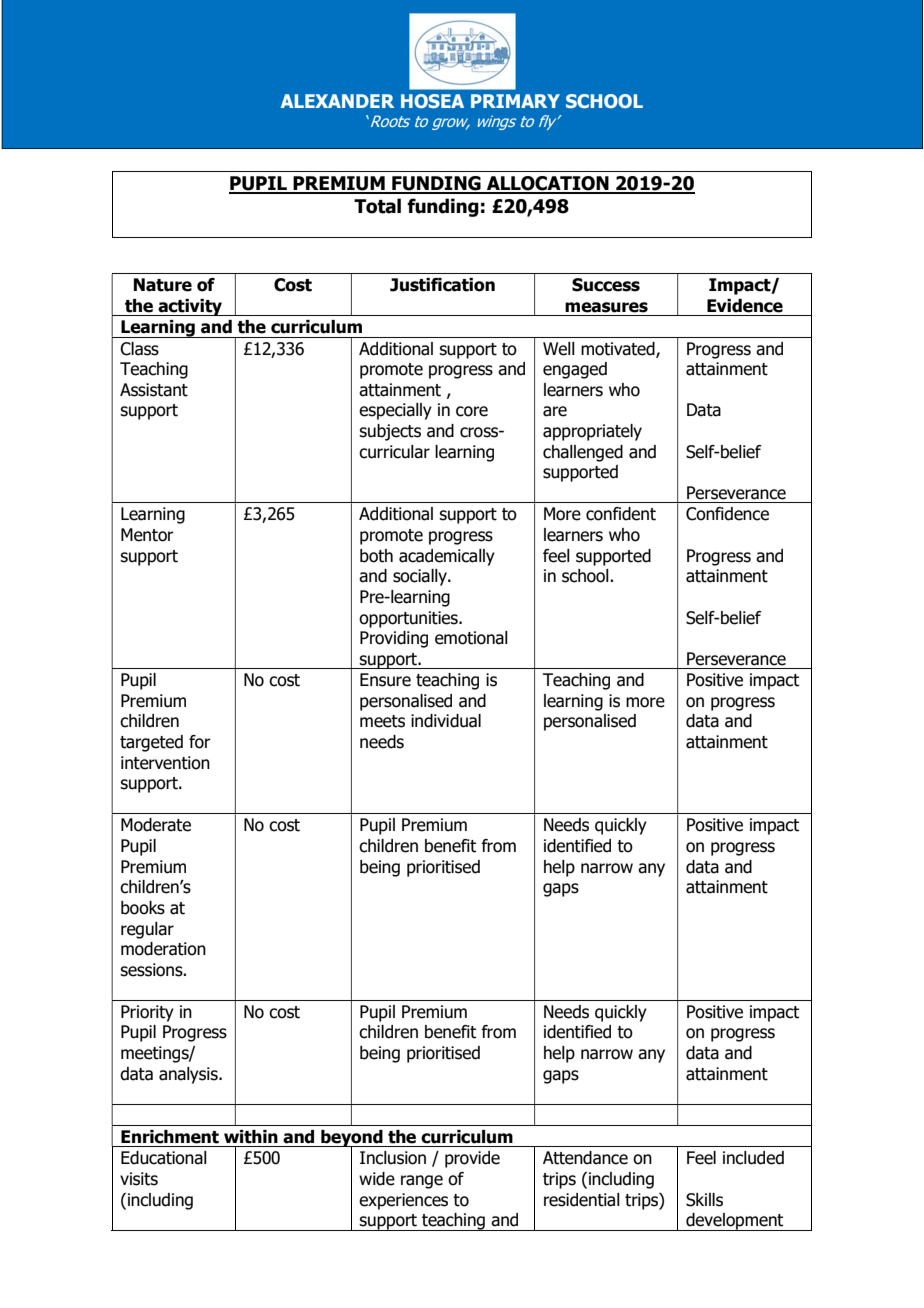 Image resolution: width=924 pixels, height=1308 pixels. I want to click on emotional, so click(471, 638).
